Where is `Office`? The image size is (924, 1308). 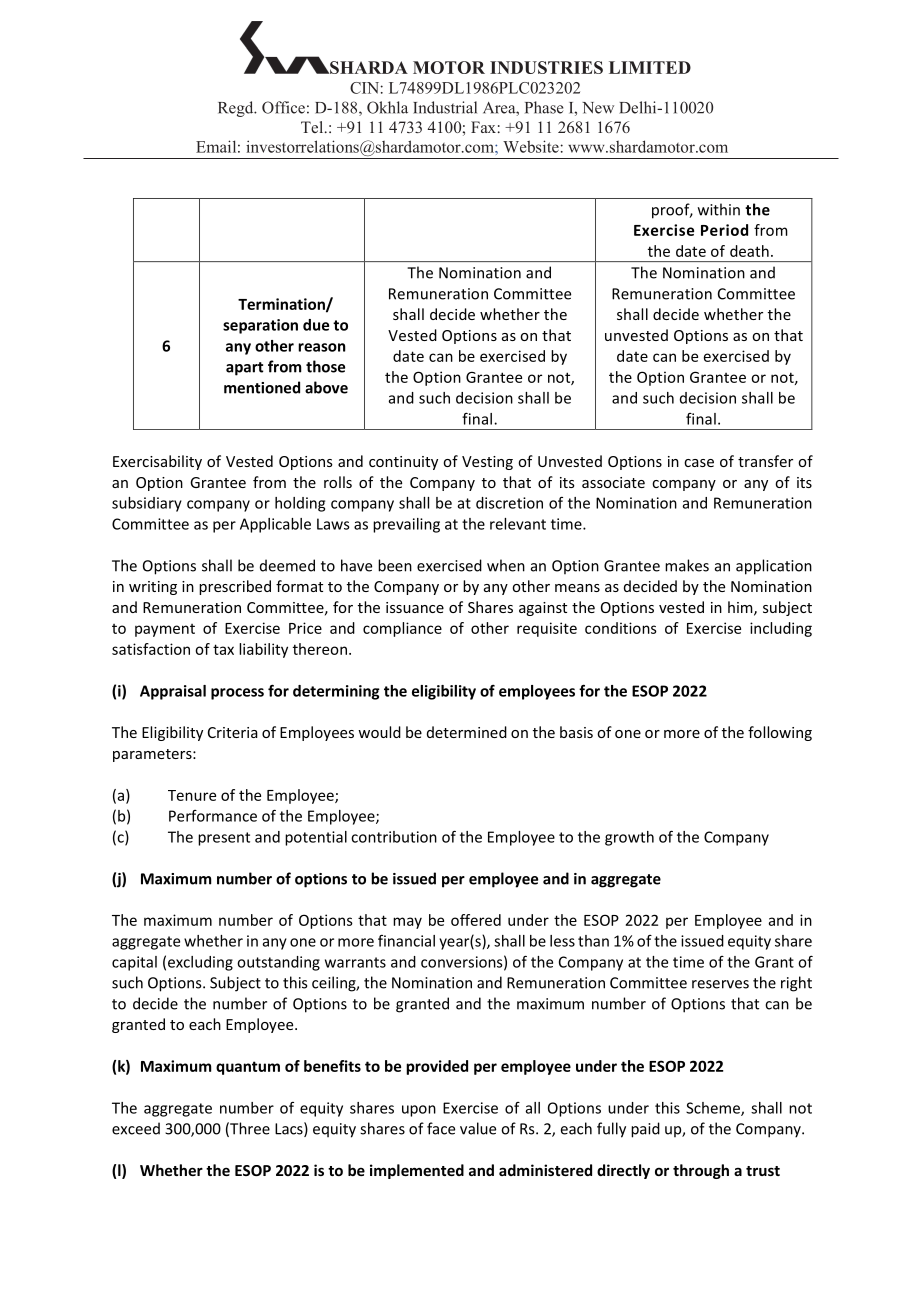 Office is located at coordinates (283, 107).
